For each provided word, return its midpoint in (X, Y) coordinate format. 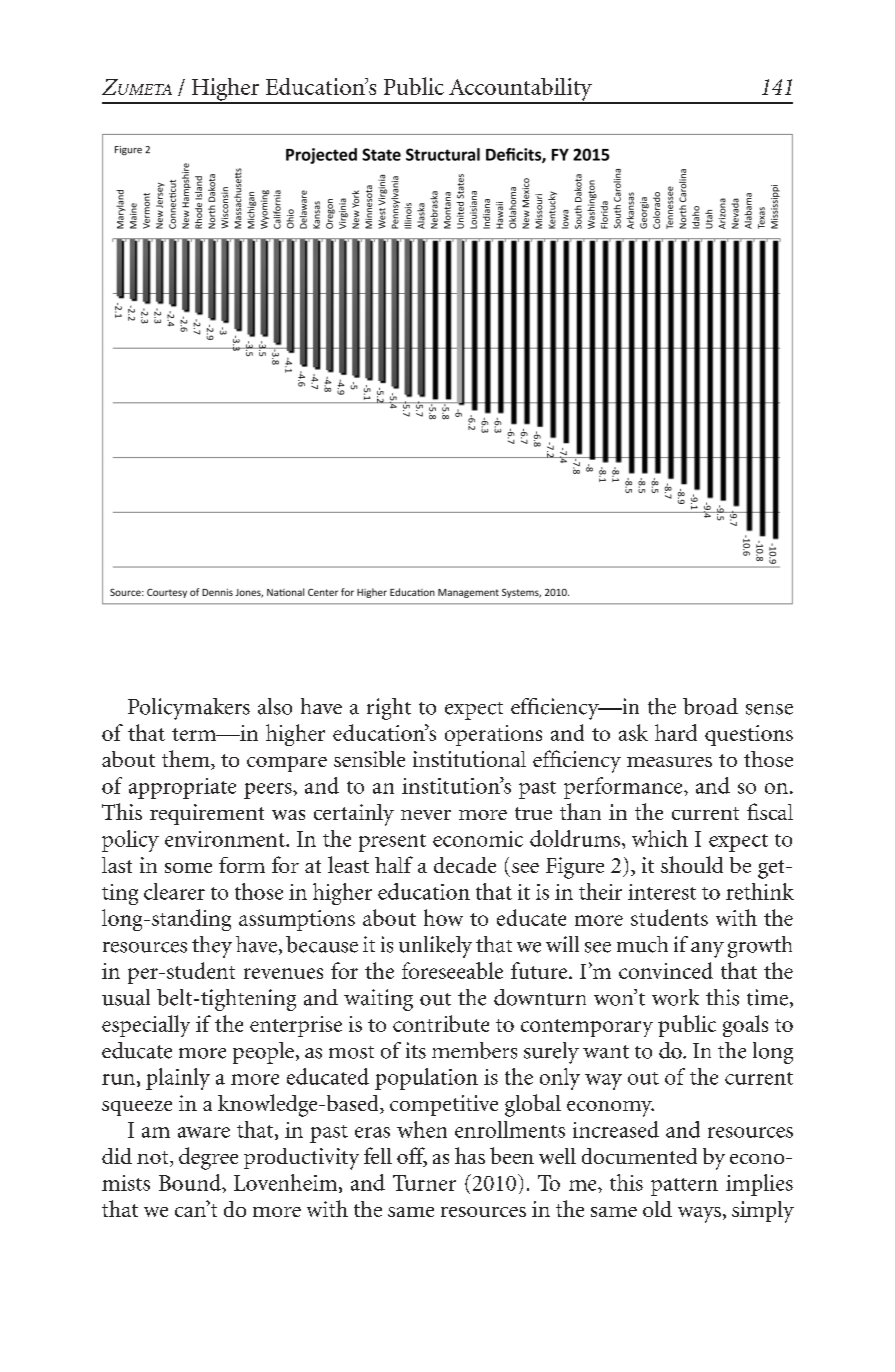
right (389, 709)
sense (769, 709)
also (275, 706)
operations (493, 735)
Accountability (520, 90)
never (426, 815)
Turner (424, 1183)
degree (208, 1158)
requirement (207, 814)
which (660, 838)
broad (710, 706)
